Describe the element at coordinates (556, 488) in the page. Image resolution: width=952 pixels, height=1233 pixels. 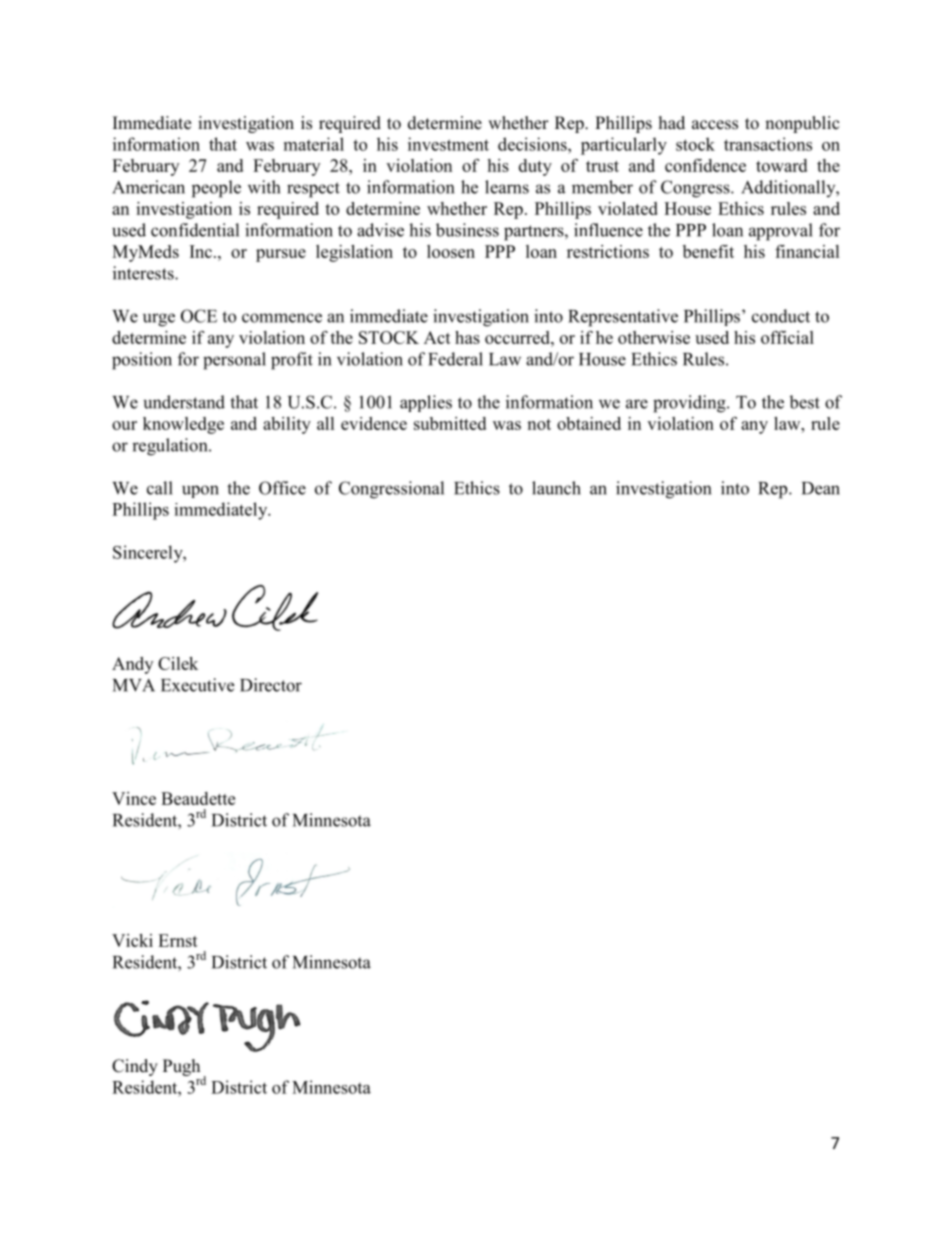
I see `launch` at that location.
